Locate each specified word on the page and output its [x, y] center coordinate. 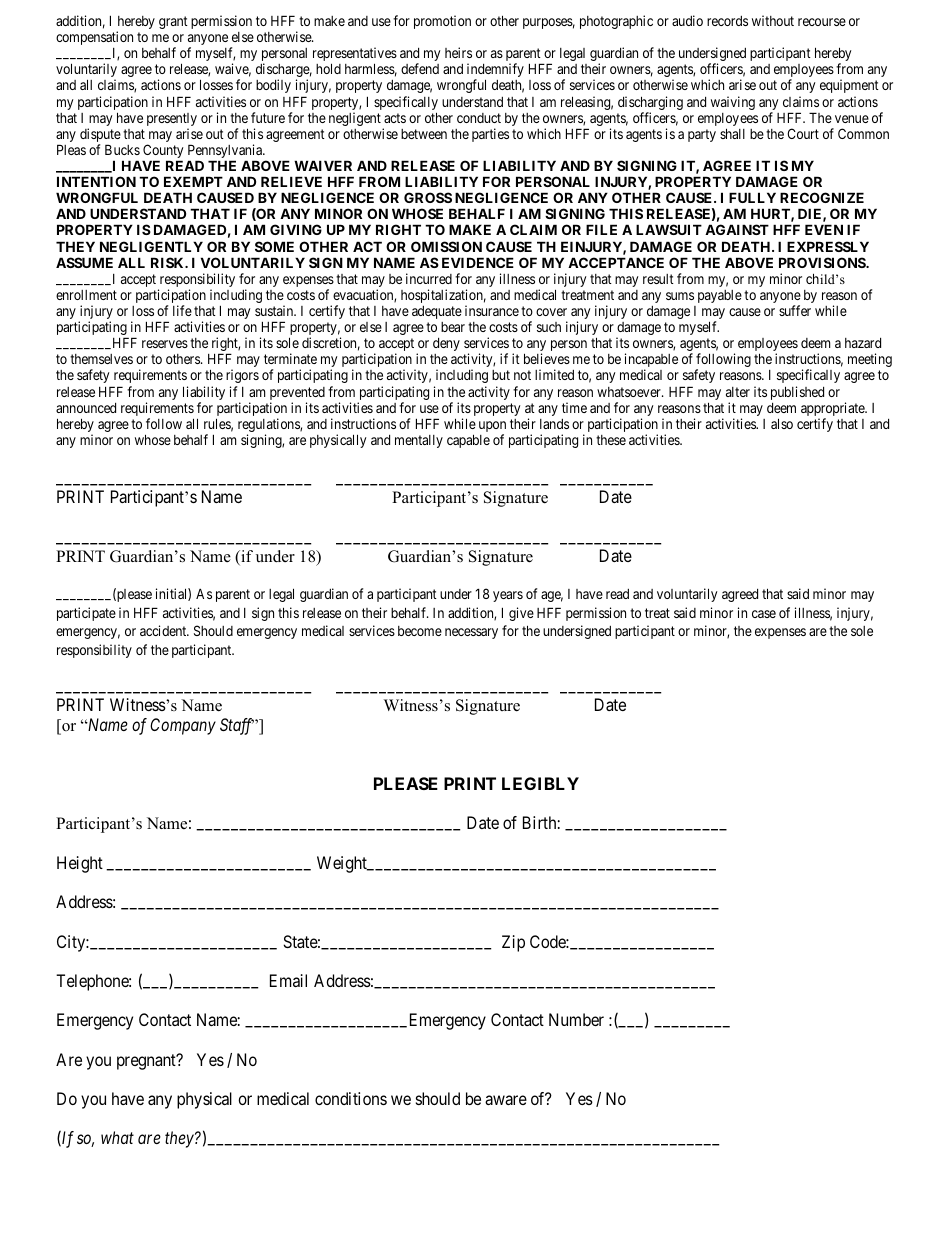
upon [492, 428]
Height [80, 864]
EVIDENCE [478, 262]
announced [86, 408]
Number [576, 1019]
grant [173, 22]
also [782, 423]
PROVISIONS [823, 262]
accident [164, 630]
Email [288, 980]
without [773, 20]
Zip [513, 943]
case [764, 614]
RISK [169, 262]
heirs [458, 52]
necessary [471, 633]
